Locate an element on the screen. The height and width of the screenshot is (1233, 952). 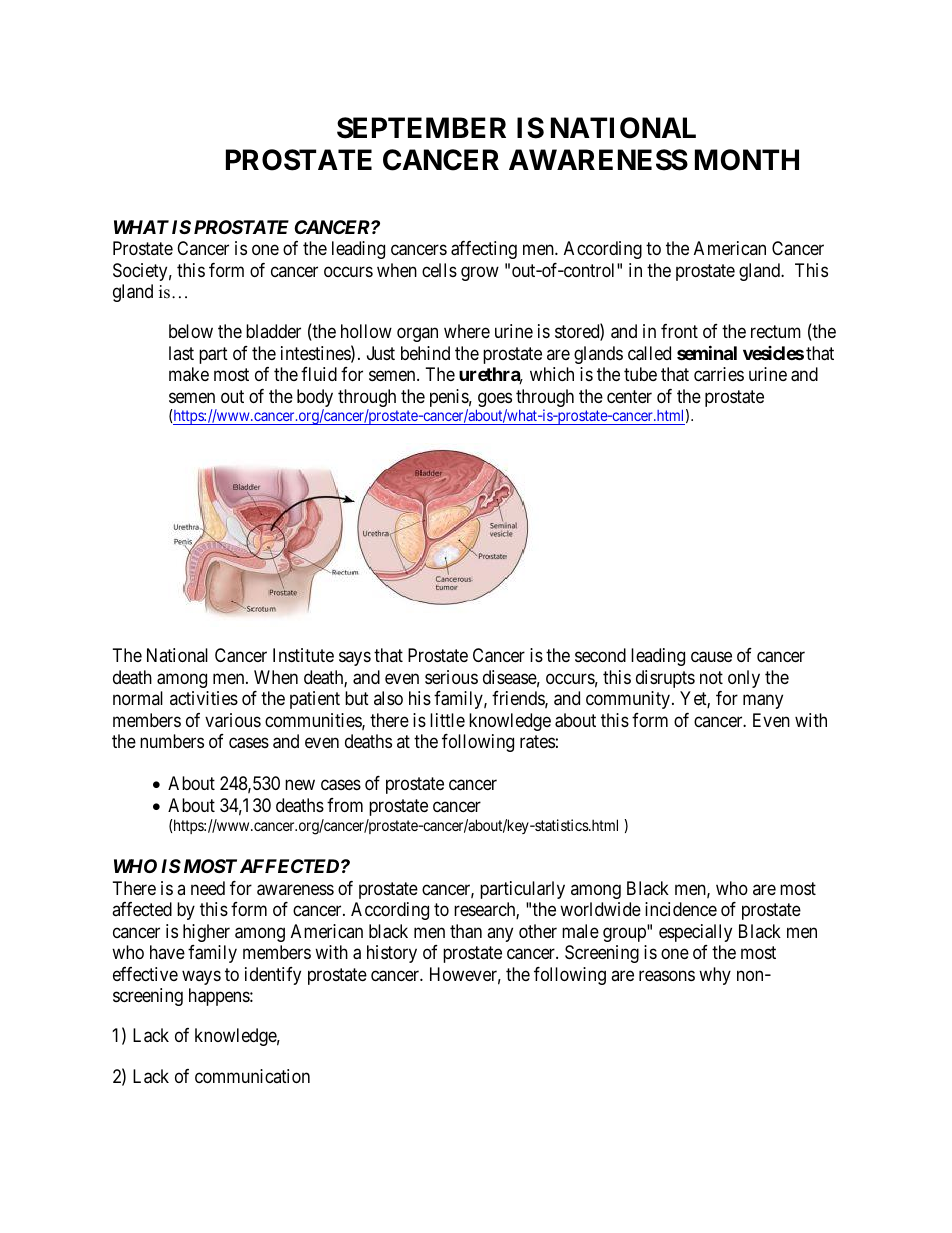
communication is located at coordinates (252, 1076).
